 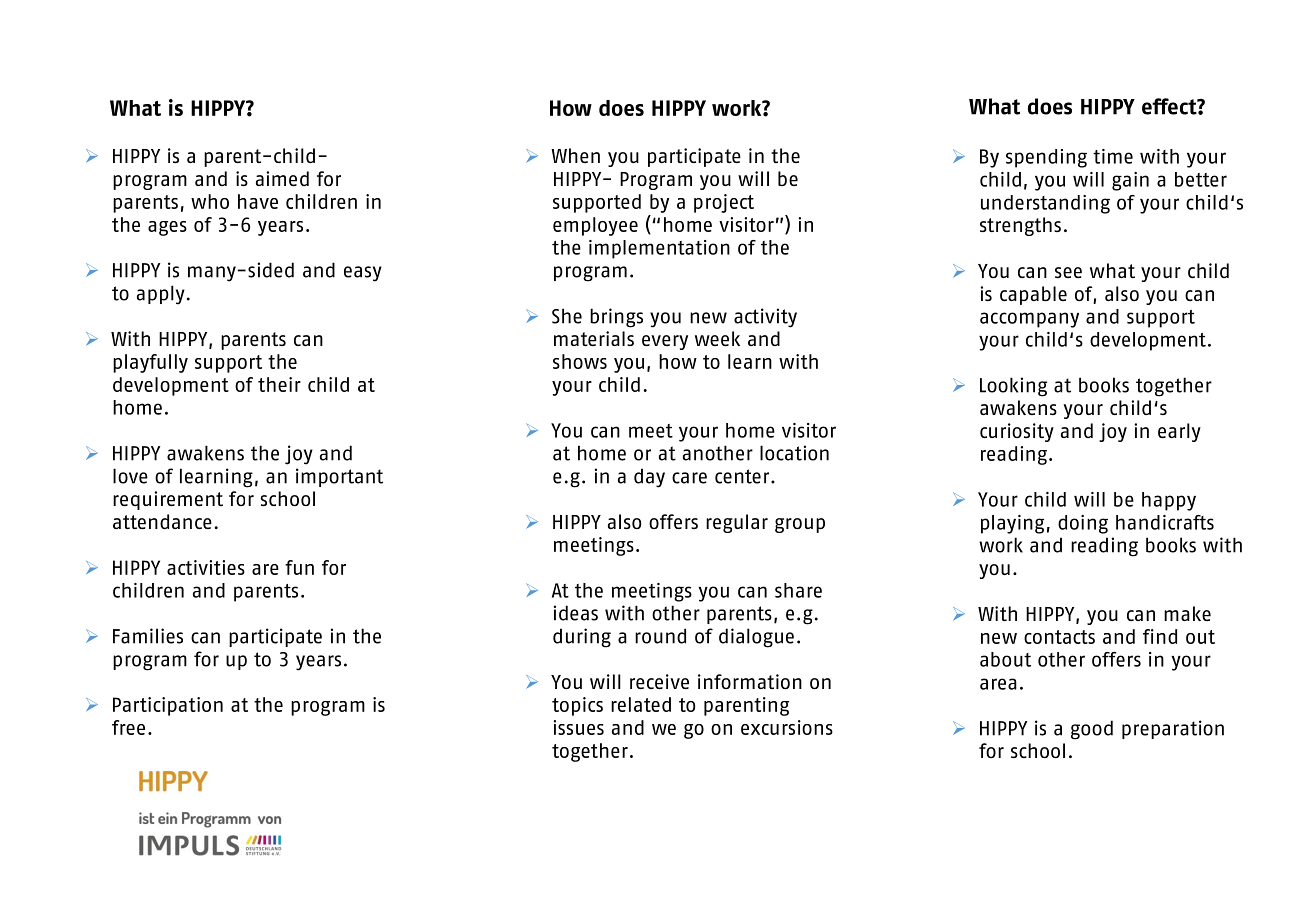 I want to click on fun, so click(x=299, y=567).
